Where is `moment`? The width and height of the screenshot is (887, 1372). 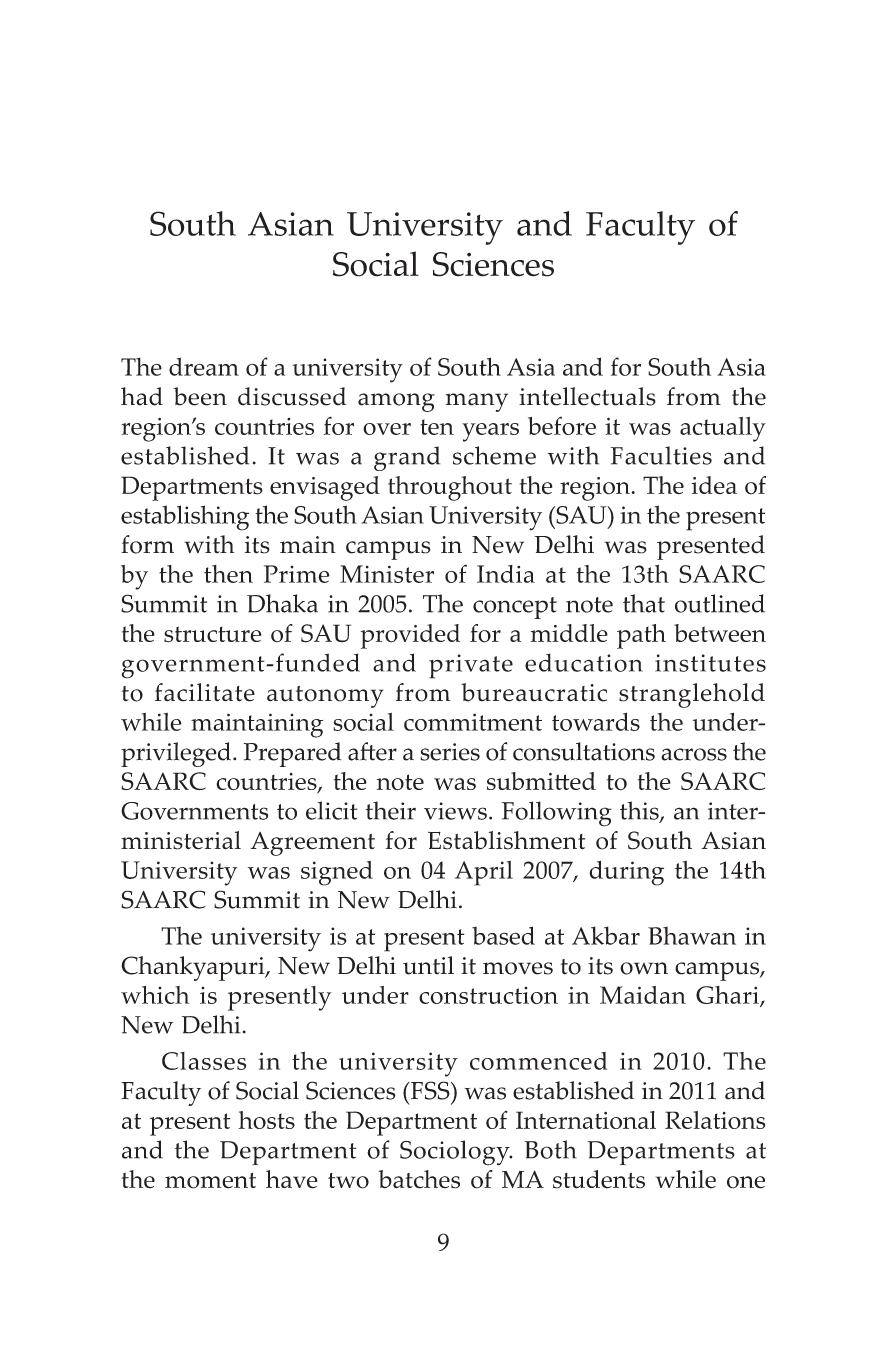 moment is located at coordinates (210, 1181).
